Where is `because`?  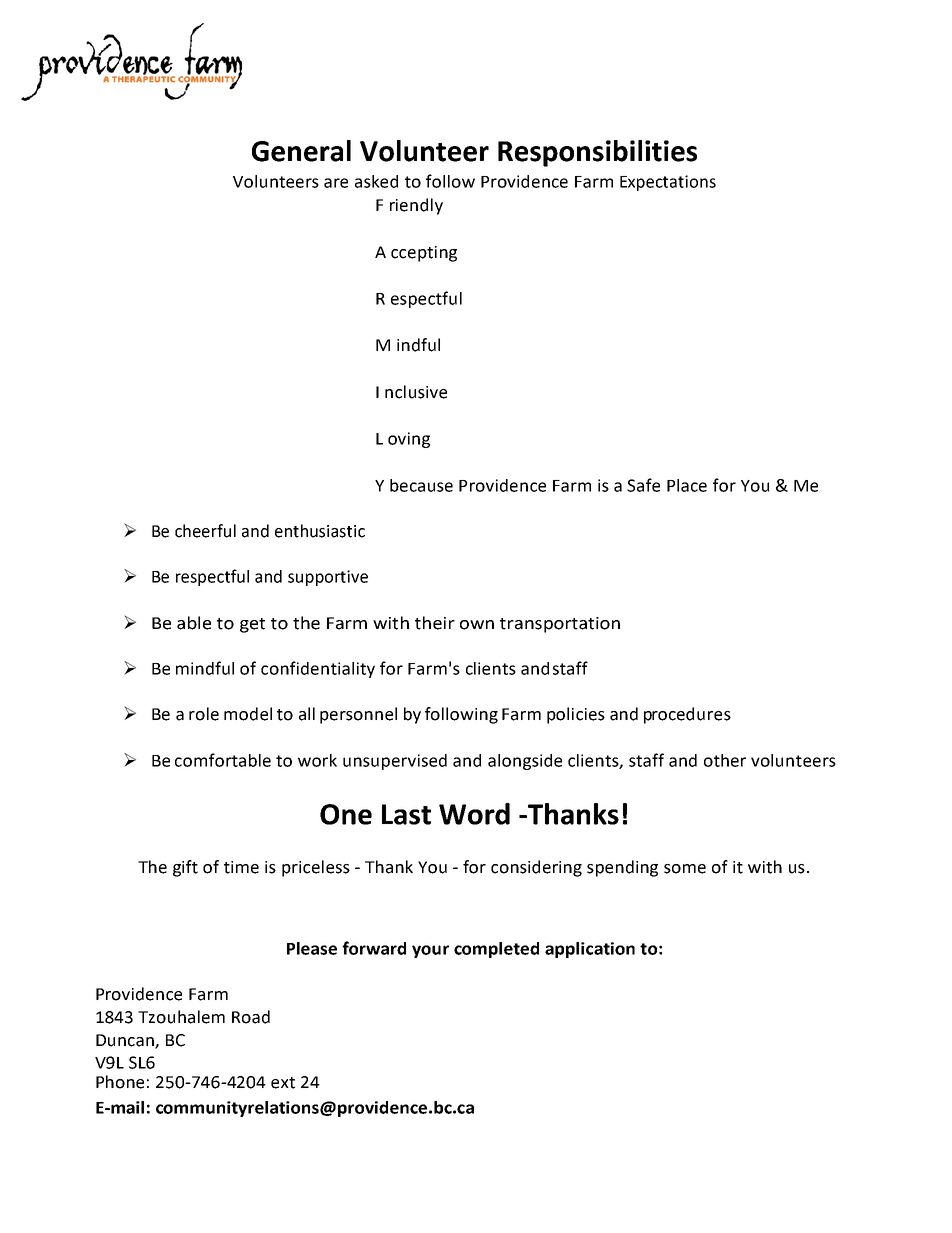
because is located at coordinates (421, 485).
